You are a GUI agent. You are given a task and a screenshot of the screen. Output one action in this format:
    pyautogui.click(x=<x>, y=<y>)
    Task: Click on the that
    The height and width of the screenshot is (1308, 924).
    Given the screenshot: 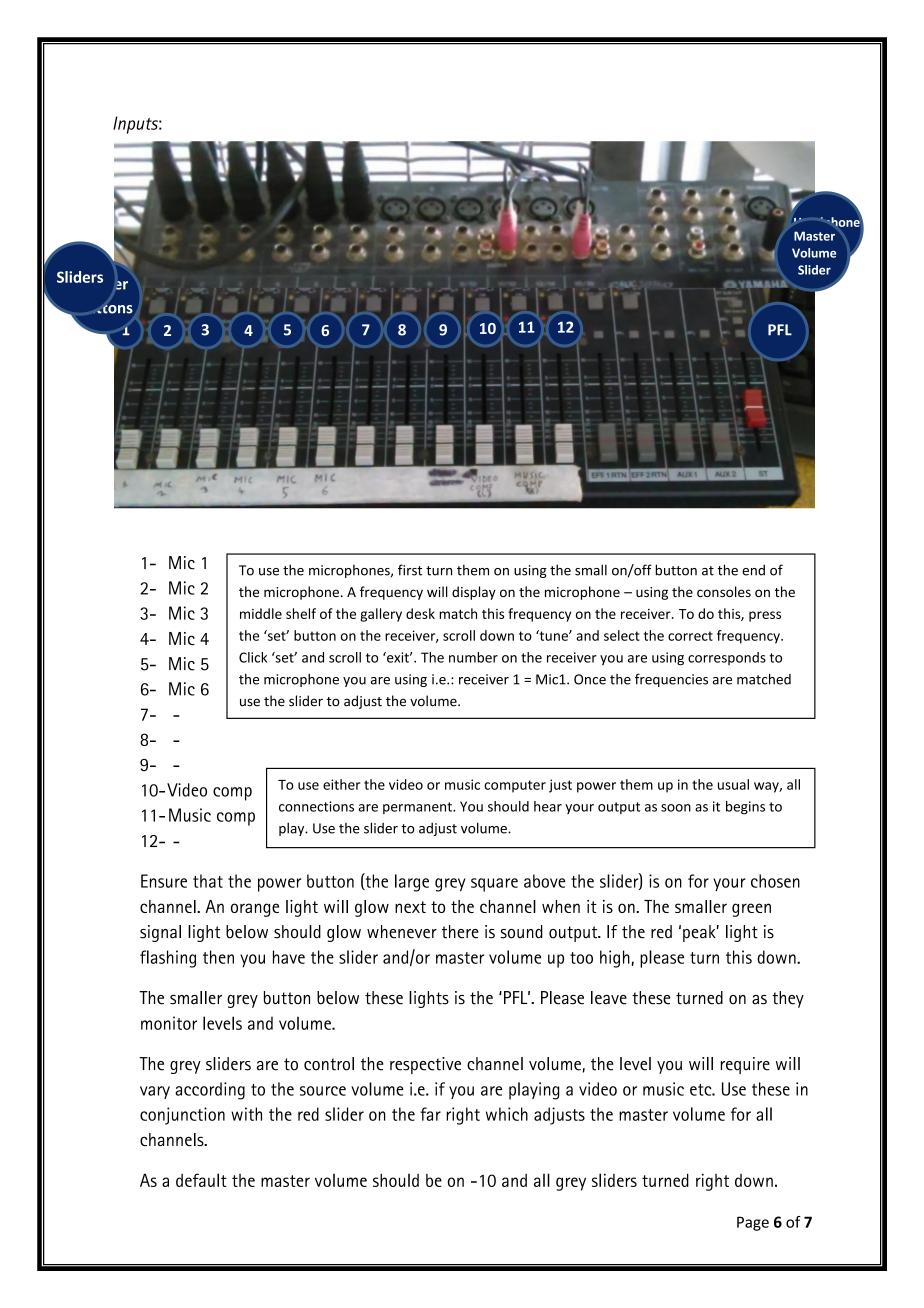 What is the action you would take?
    pyautogui.click(x=208, y=881)
